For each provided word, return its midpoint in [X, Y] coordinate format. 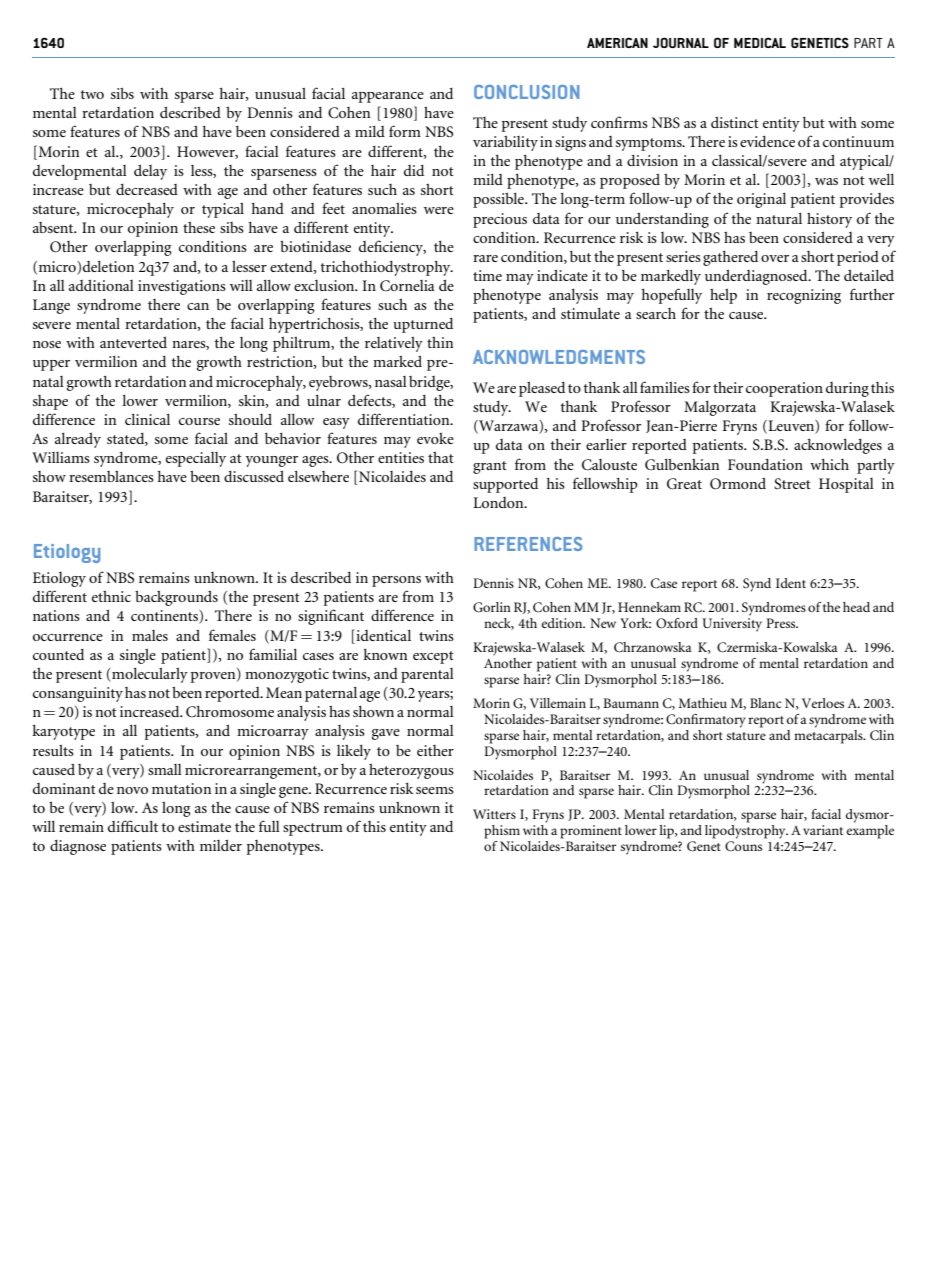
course [199, 421]
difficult [133, 826]
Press [782, 623]
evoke [435, 438]
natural [779, 218]
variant [823, 830]
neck [499, 624]
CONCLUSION [526, 92]
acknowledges [838, 446]
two [92, 94]
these [199, 227]
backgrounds [176, 598]
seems [435, 790]
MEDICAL [760, 42]
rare [485, 258]
